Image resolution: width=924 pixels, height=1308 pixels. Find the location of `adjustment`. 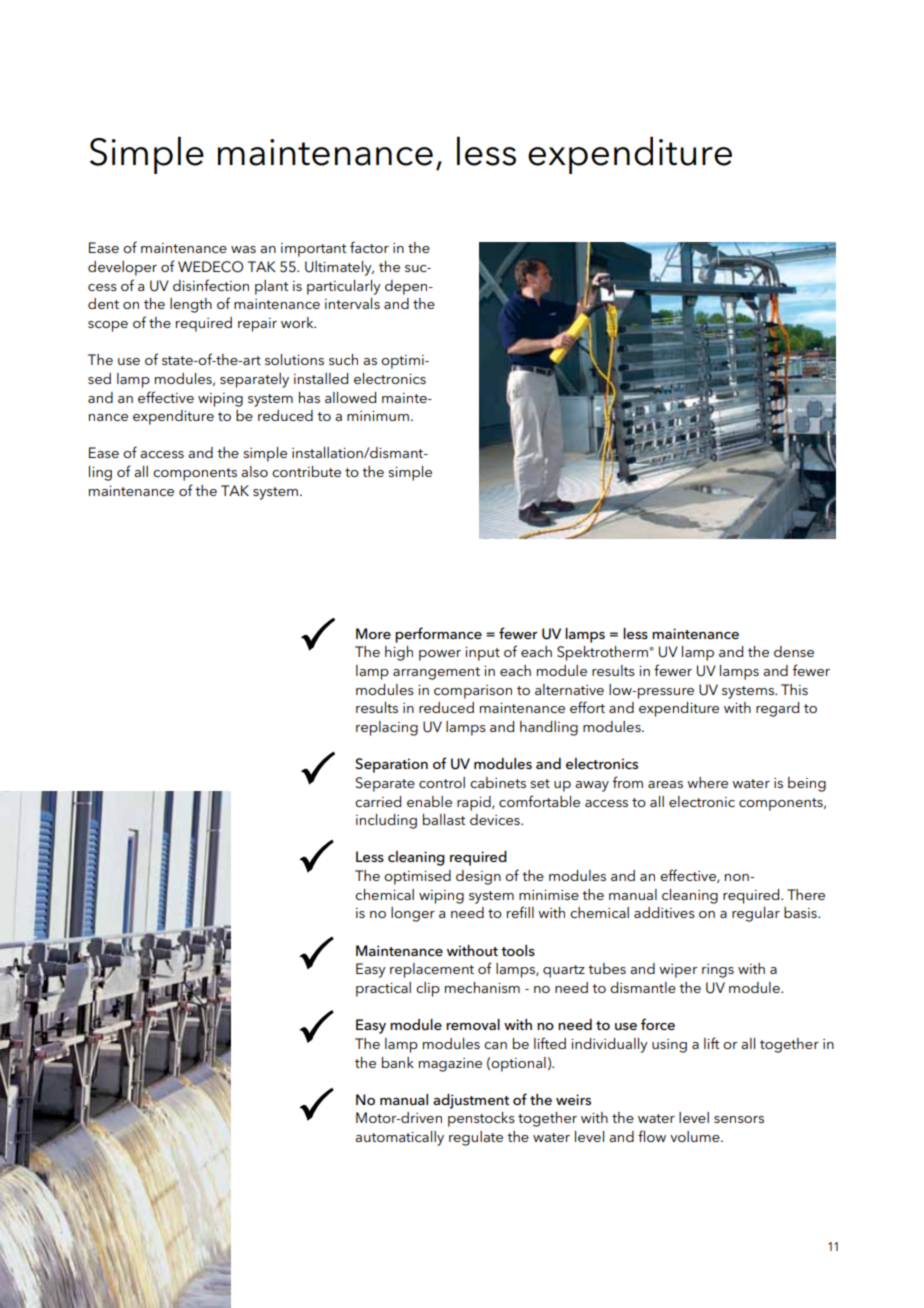

adjustment is located at coordinates (471, 1101).
